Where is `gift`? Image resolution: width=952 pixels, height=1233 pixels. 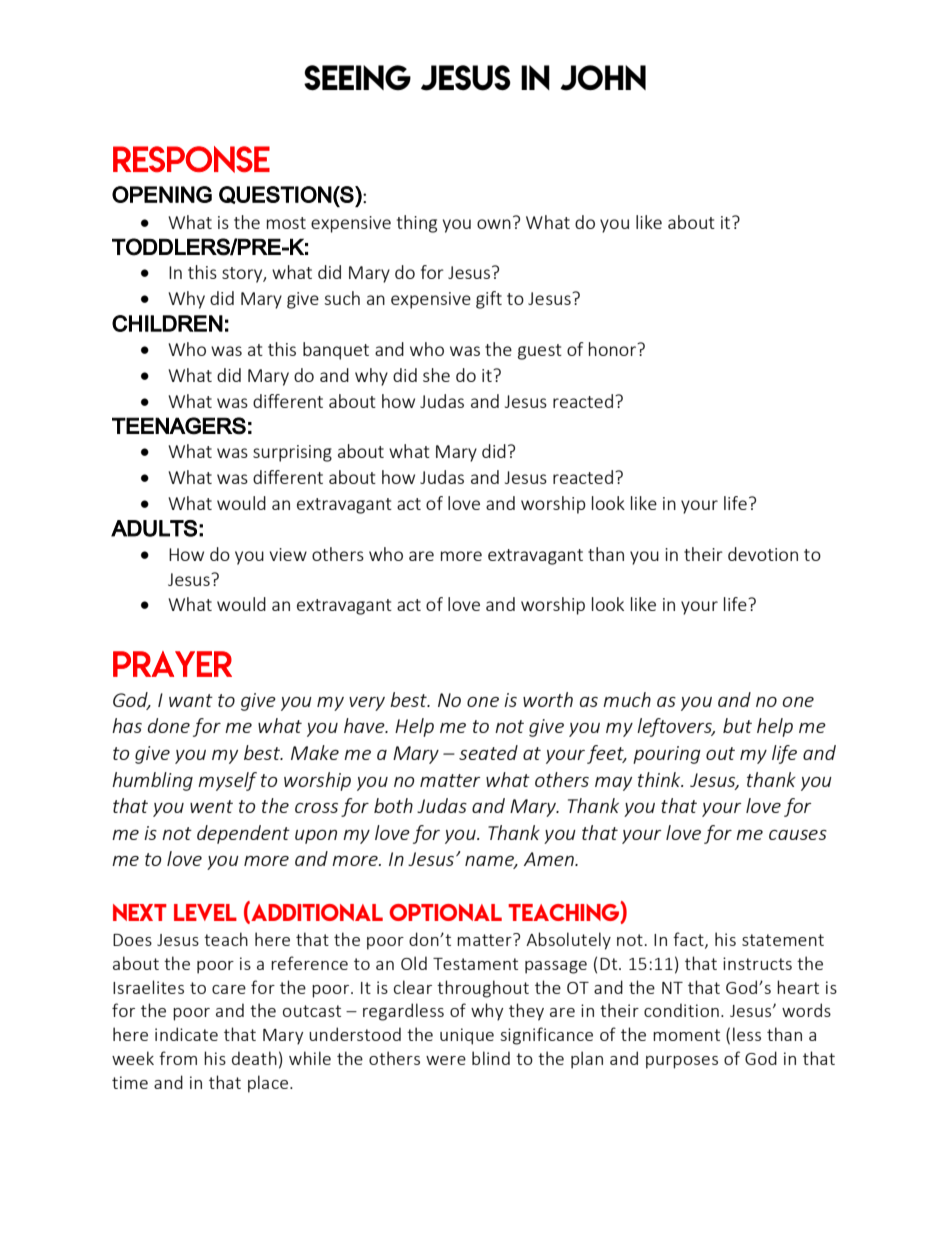
gift is located at coordinates (489, 300).
